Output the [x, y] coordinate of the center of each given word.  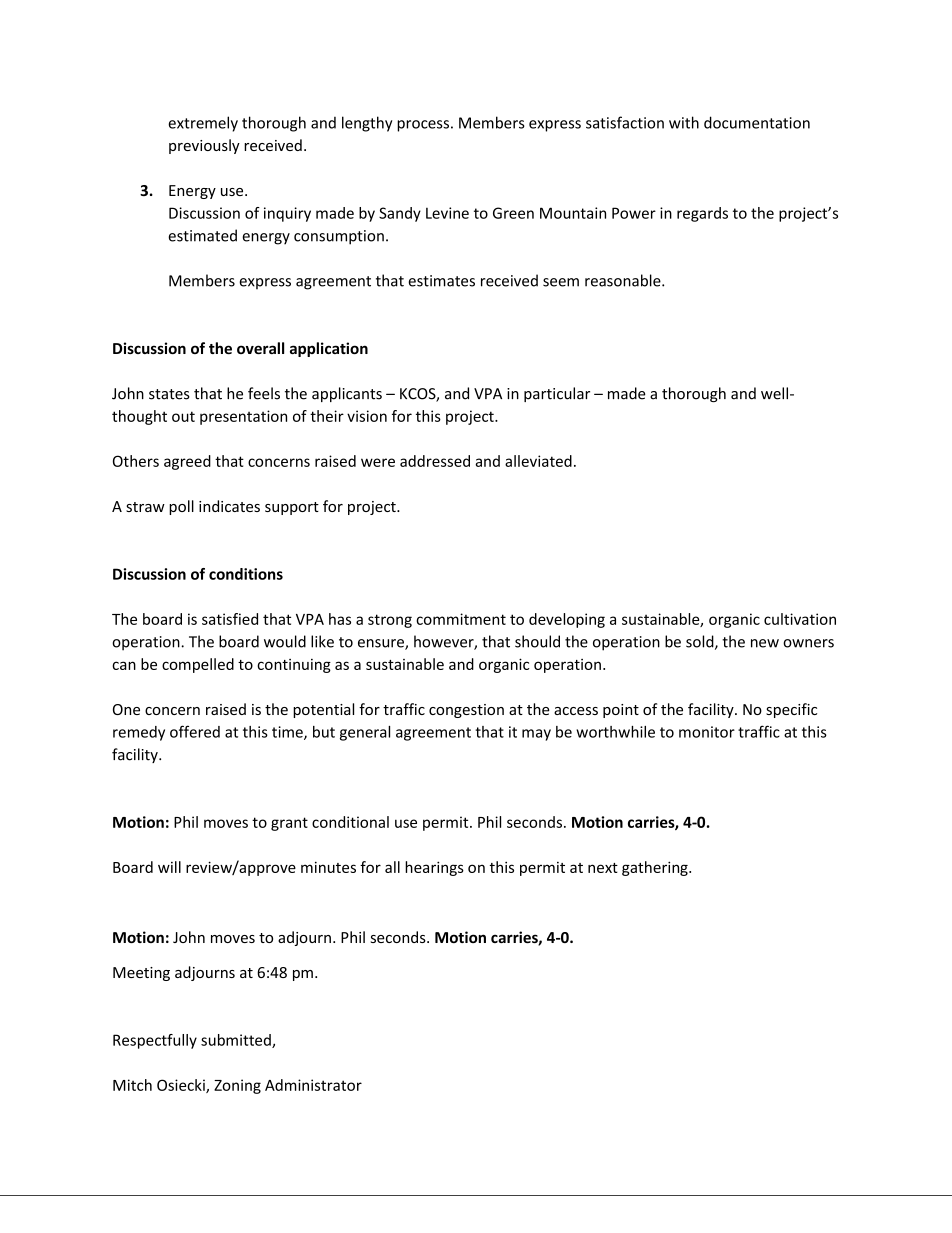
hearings [434, 868]
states [169, 394]
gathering [656, 868]
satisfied [230, 619]
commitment [461, 619]
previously [204, 146]
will [169, 867]
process [423, 126]
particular [557, 394]
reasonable [624, 280]
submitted [237, 1041]
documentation [757, 122]
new [765, 643]
